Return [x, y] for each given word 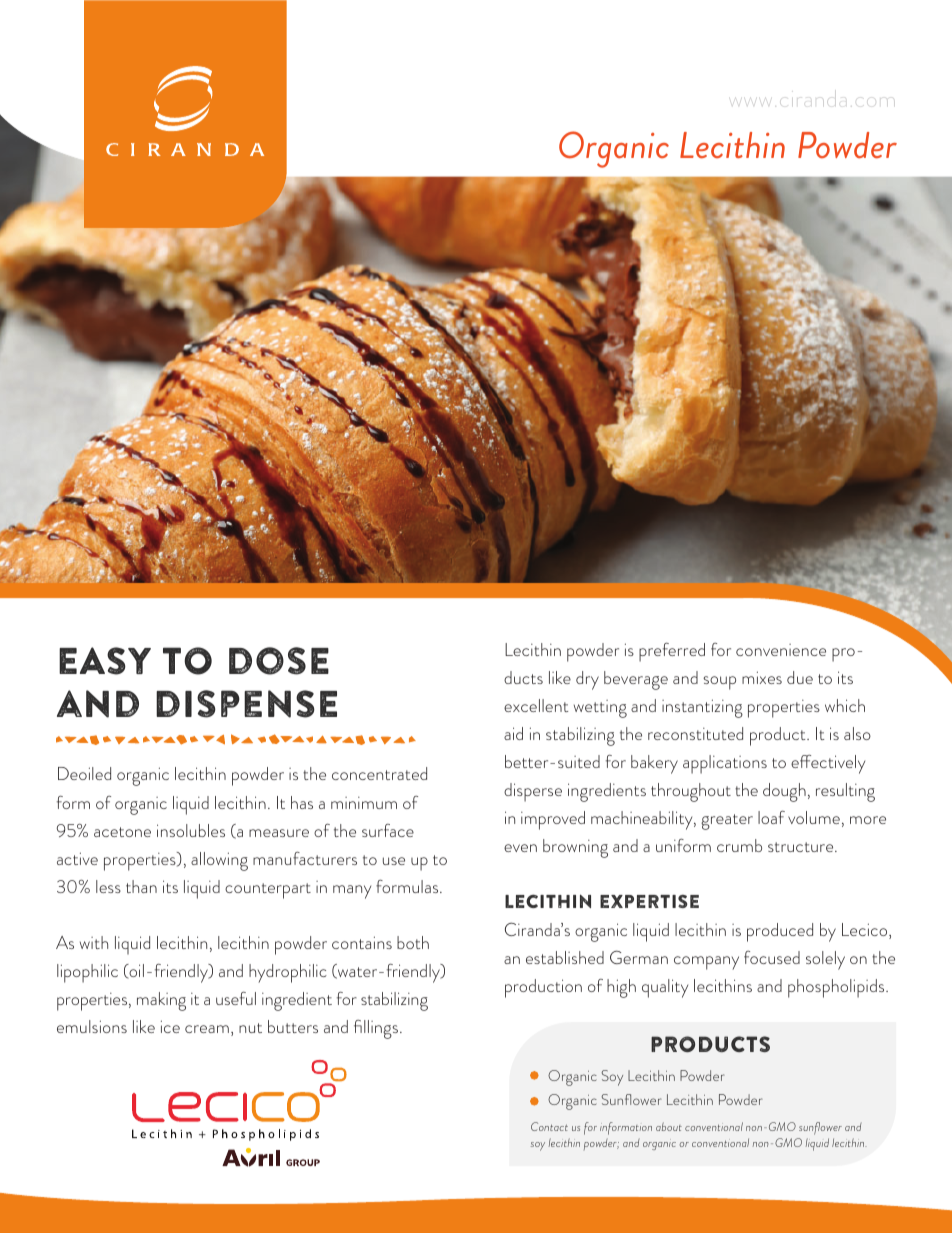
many [352, 892]
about [669, 1126]
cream [207, 1029]
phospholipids [837, 988]
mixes [762, 677]
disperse [533, 792]
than [141, 886]
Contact [549, 1126]
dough [784, 792]
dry [587, 680]
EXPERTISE [649, 901]
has [302, 802]
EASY [105, 661]
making [161, 1001]
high [621, 988]
